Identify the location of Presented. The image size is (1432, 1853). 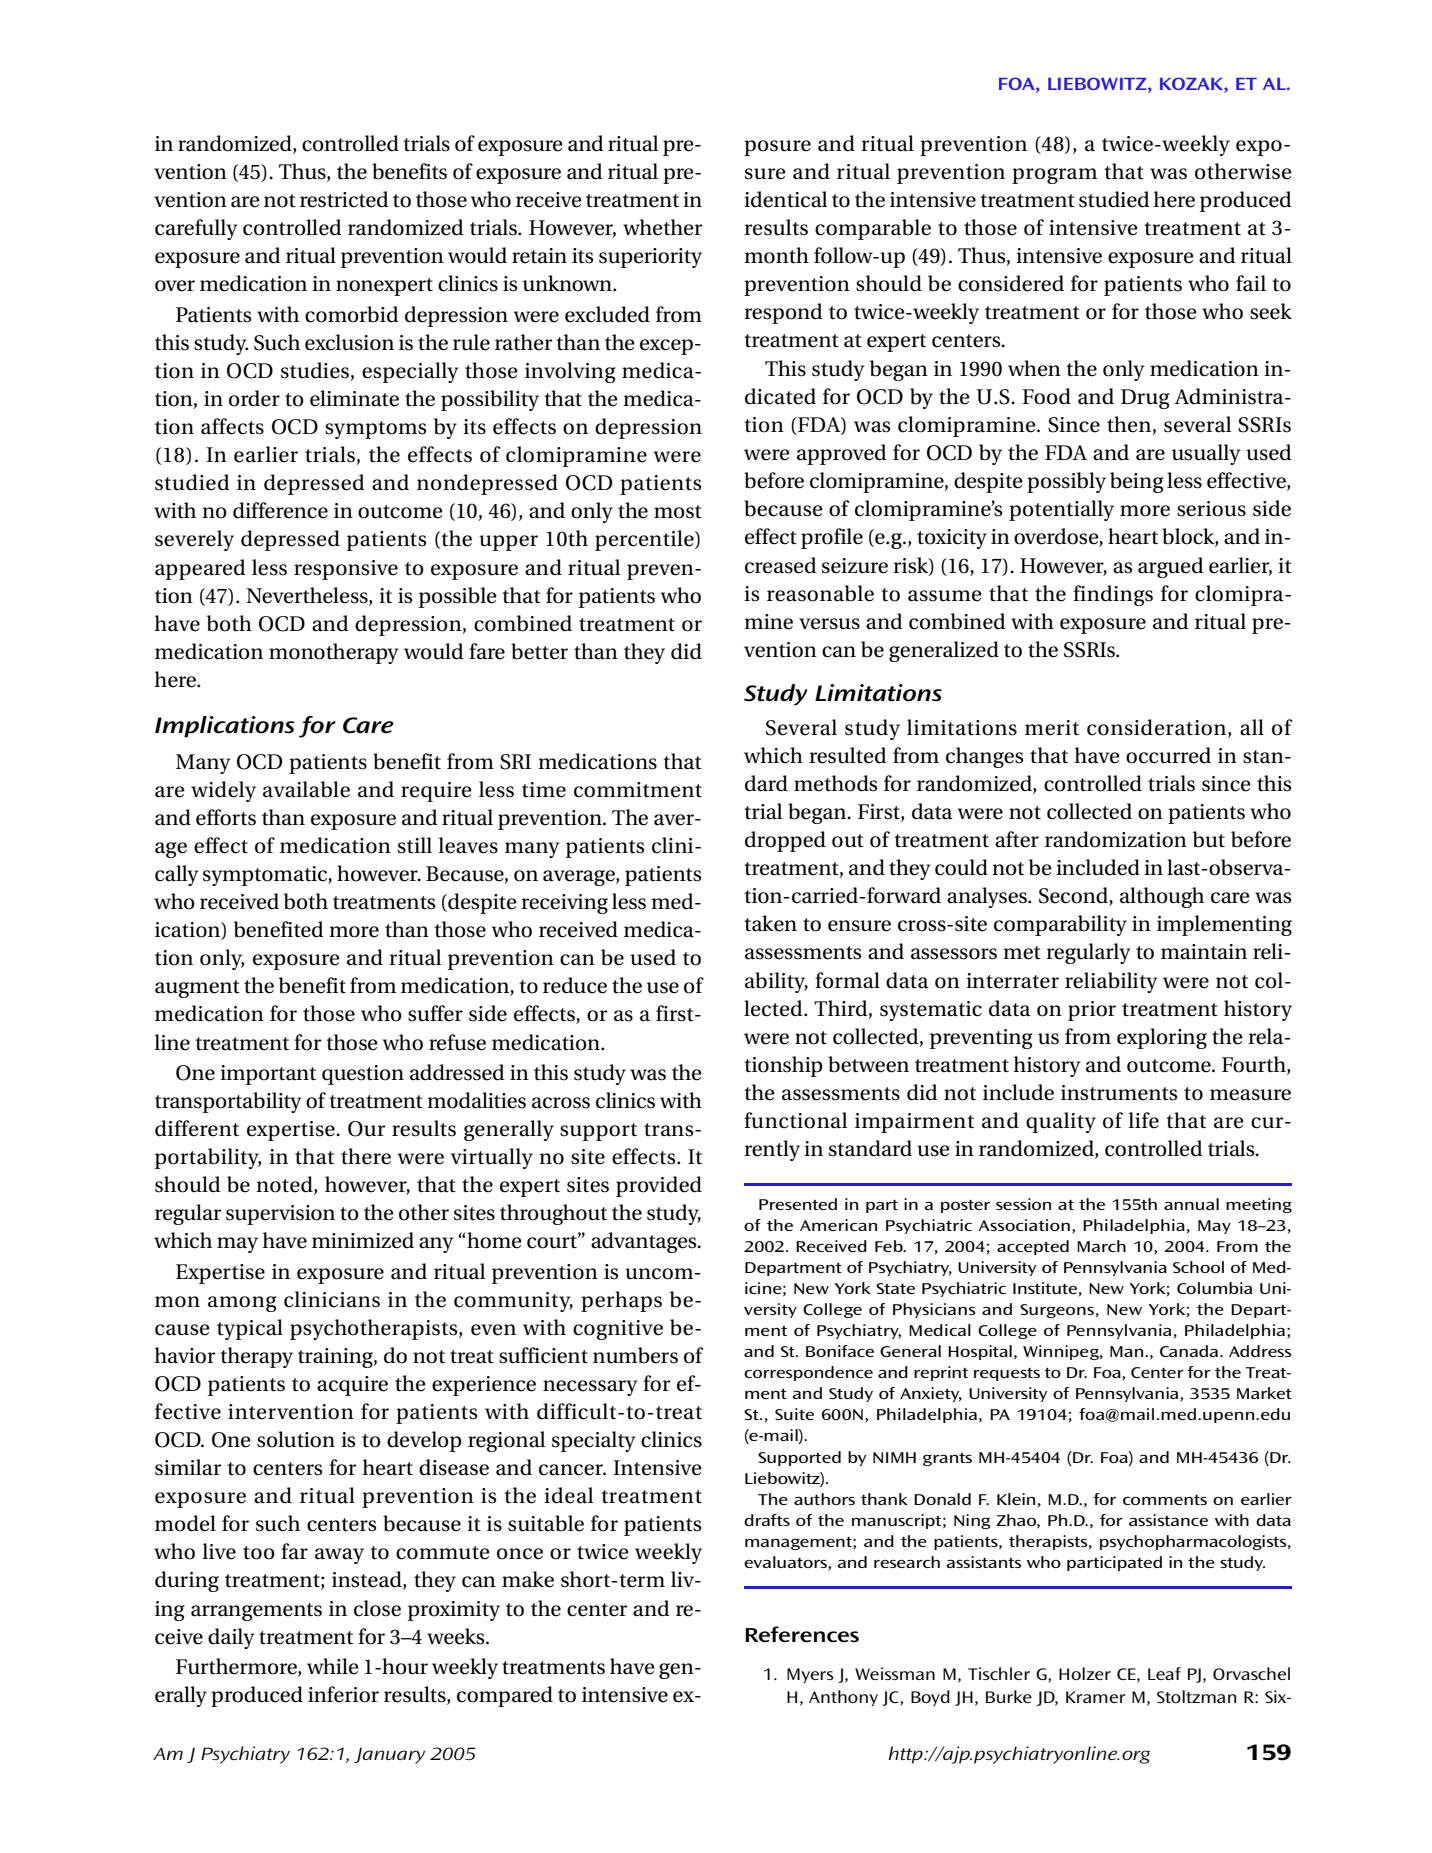
(798, 1204).
